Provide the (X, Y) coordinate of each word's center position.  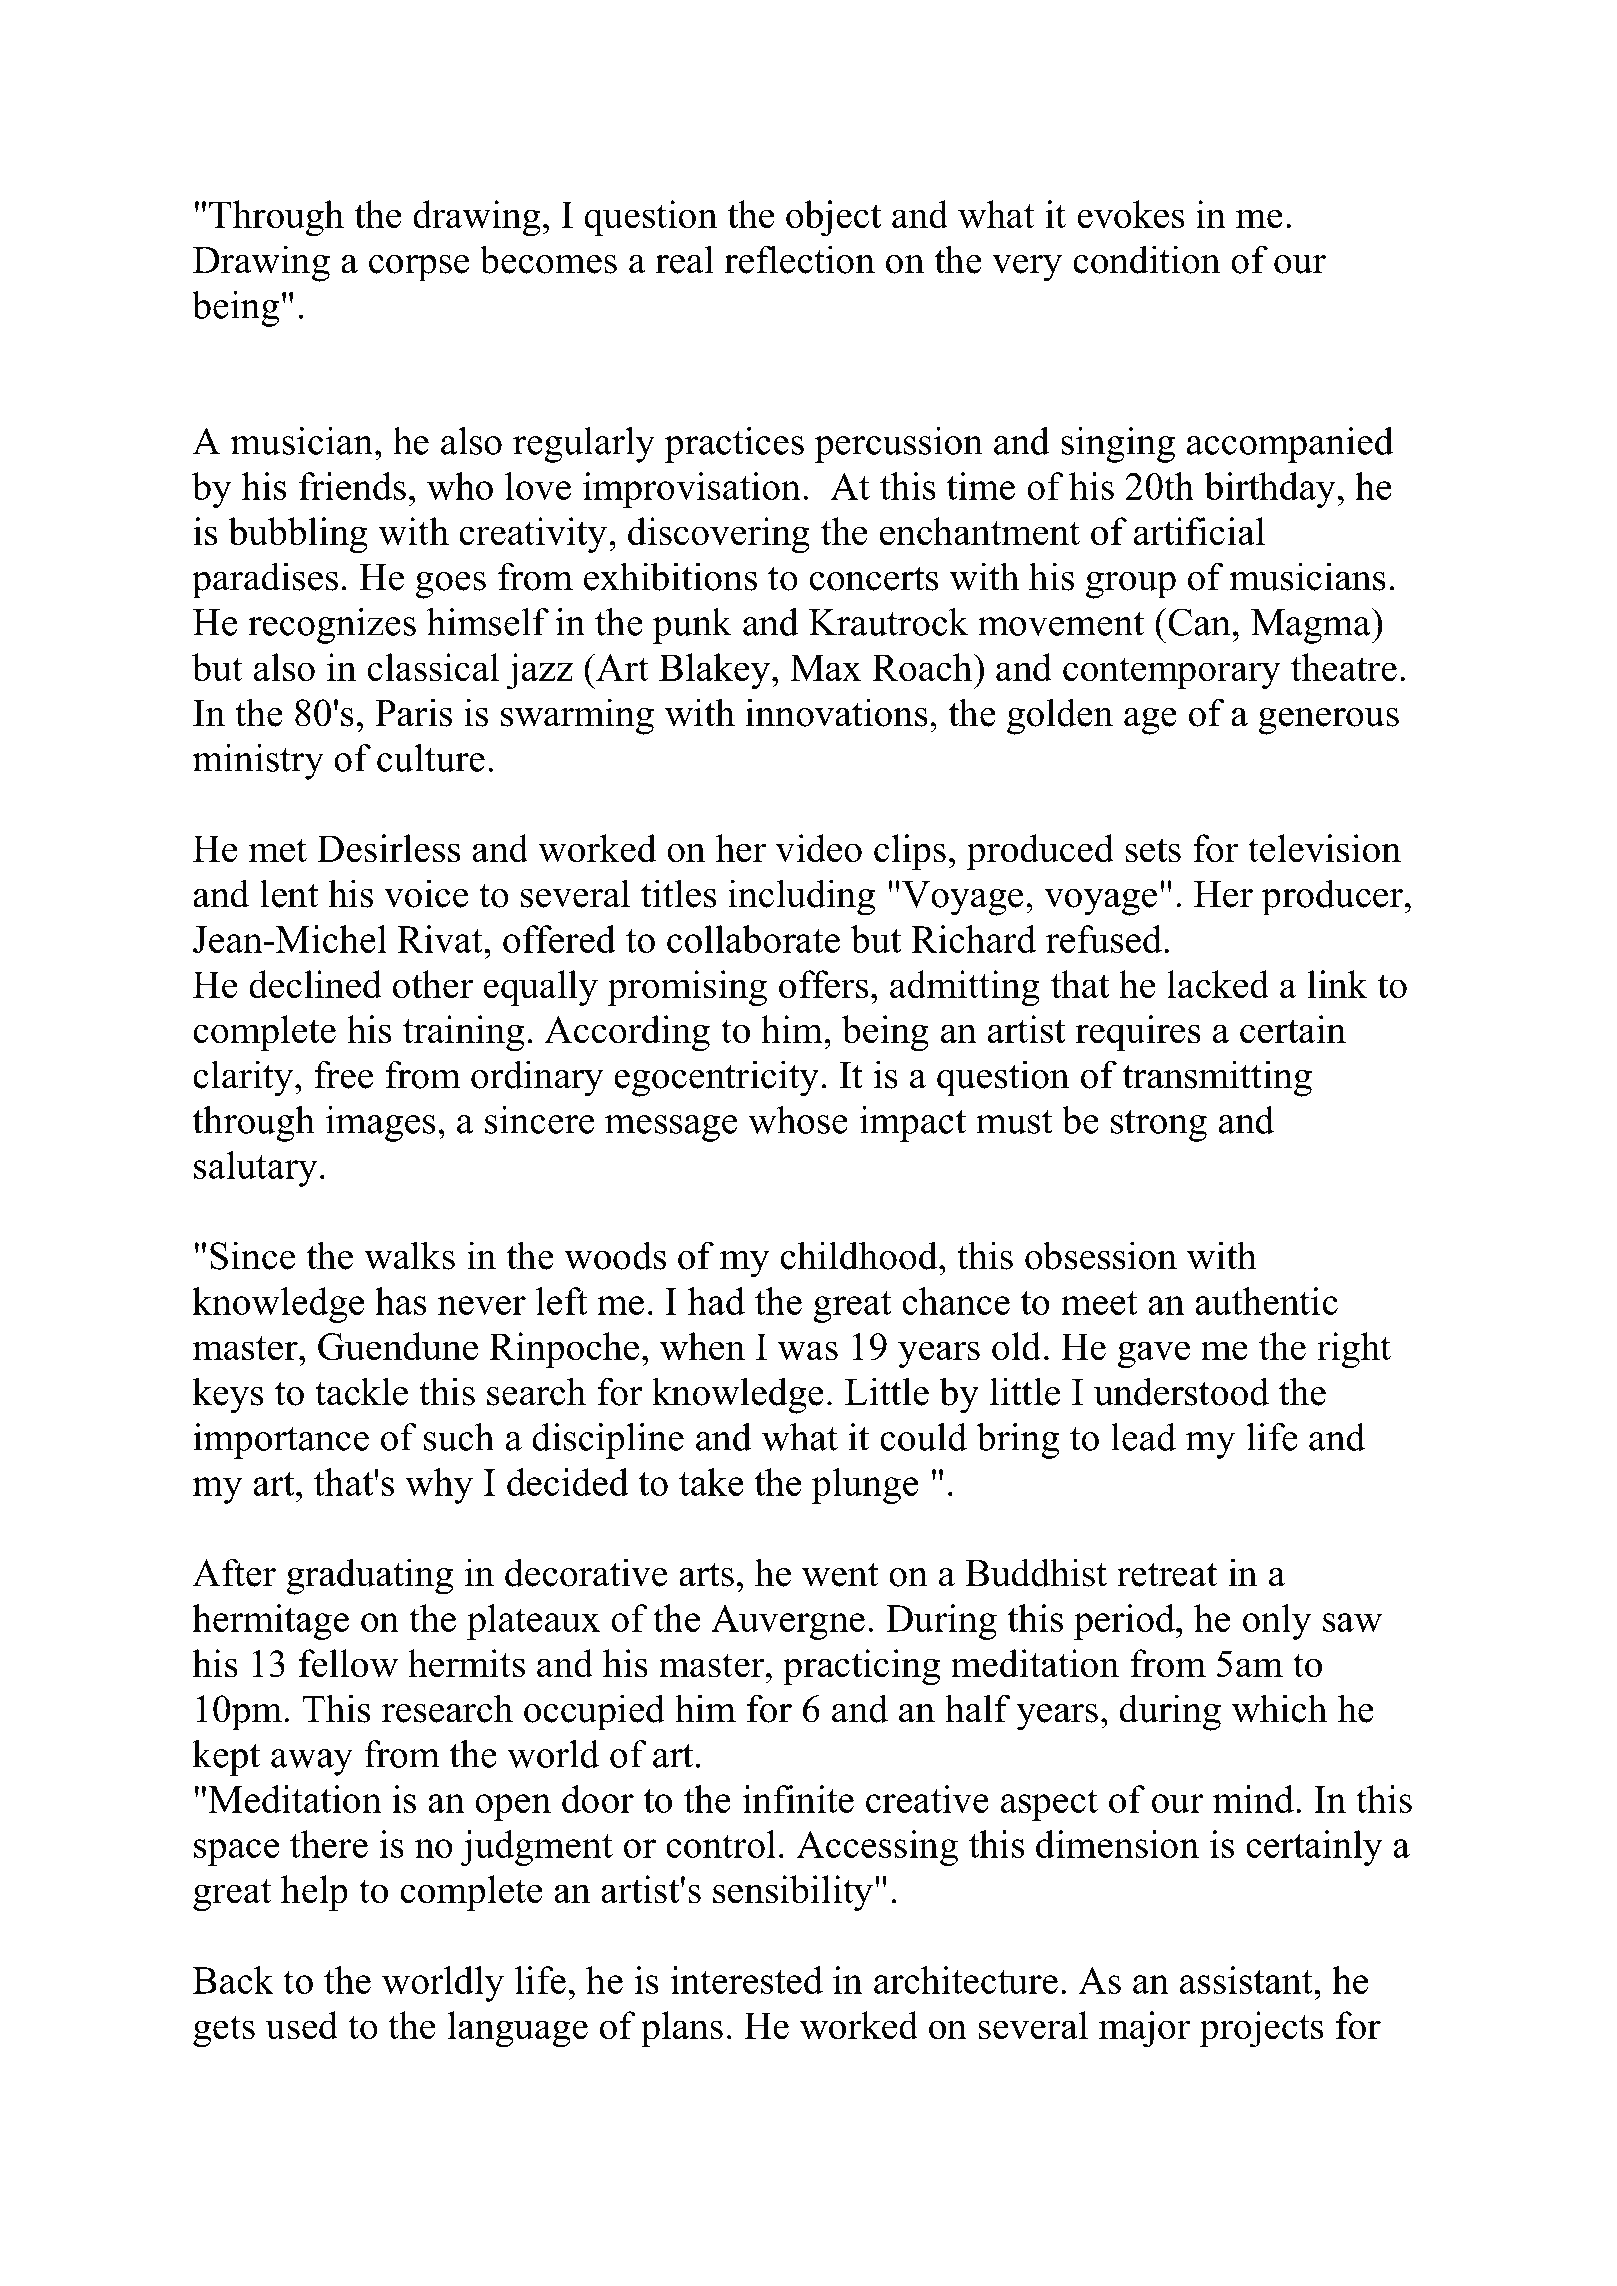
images (380, 1124)
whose (798, 1120)
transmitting (1217, 1078)
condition (1147, 259)
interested (747, 1980)
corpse (419, 268)
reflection (799, 259)
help (314, 1893)
